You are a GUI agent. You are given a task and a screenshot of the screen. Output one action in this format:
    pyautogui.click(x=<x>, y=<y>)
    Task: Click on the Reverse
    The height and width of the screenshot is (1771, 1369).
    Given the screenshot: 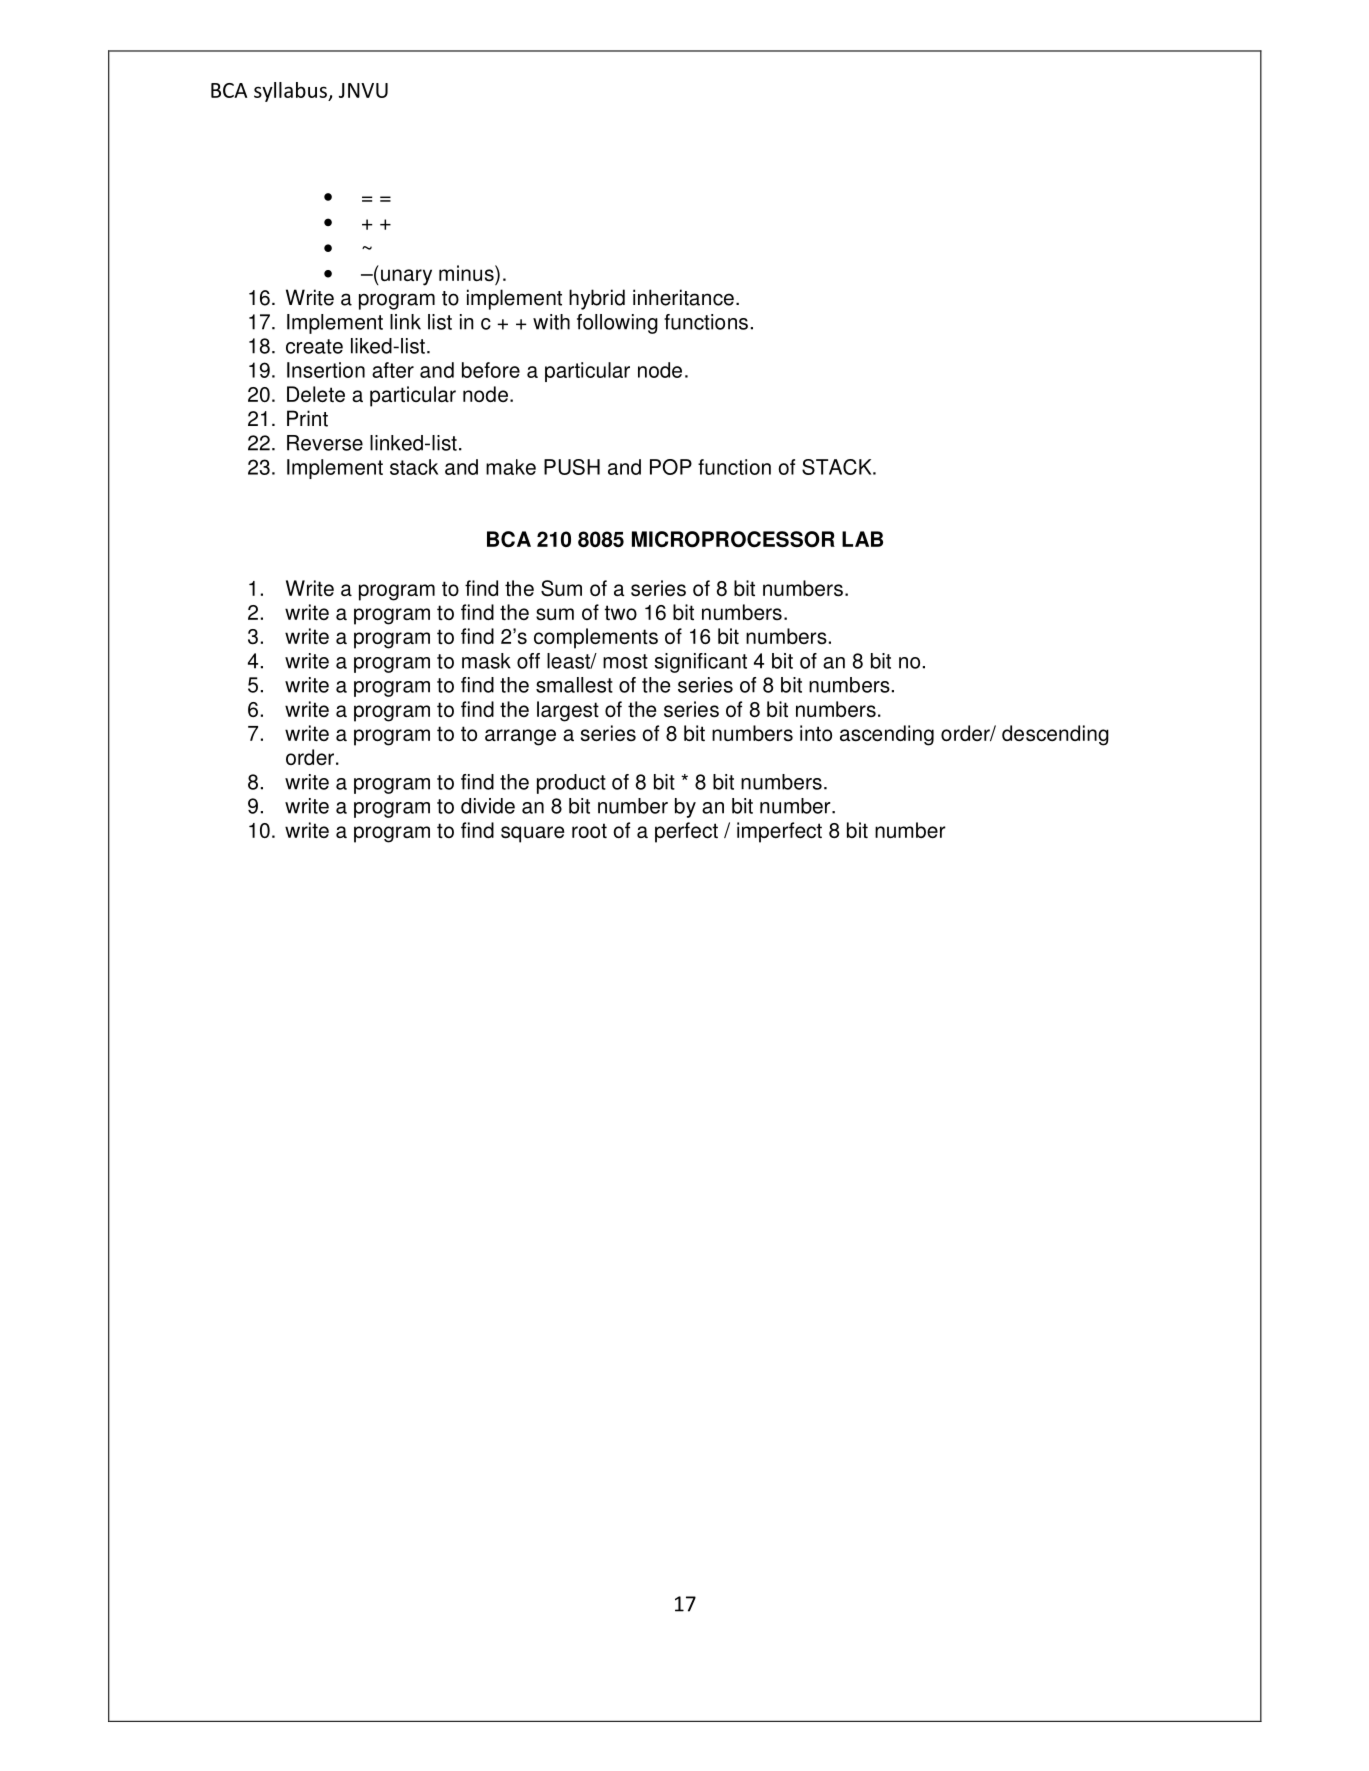 What is the action you would take?
    pyautogui.click(x=325, y=443)
